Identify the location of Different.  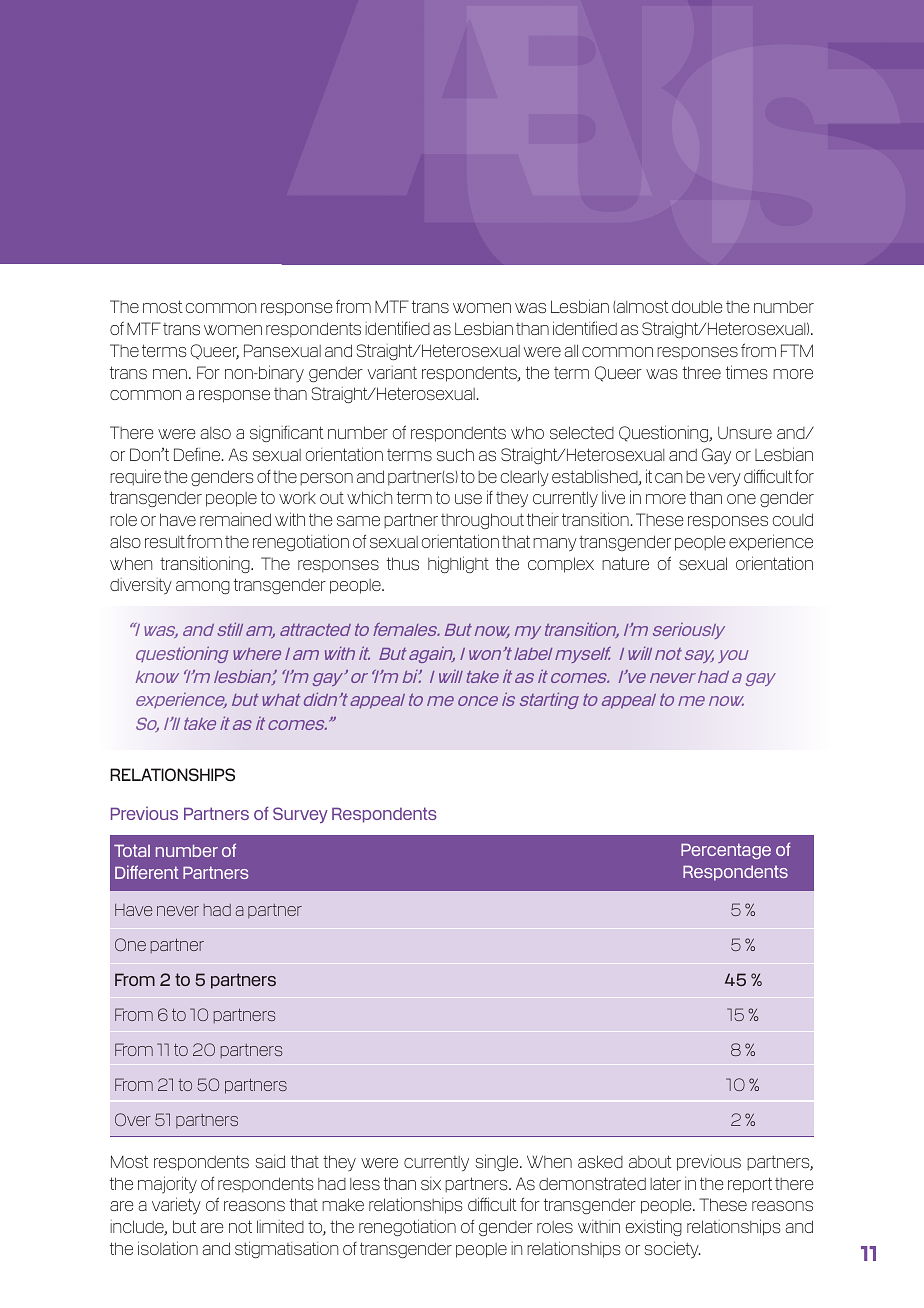
(147, 872).
